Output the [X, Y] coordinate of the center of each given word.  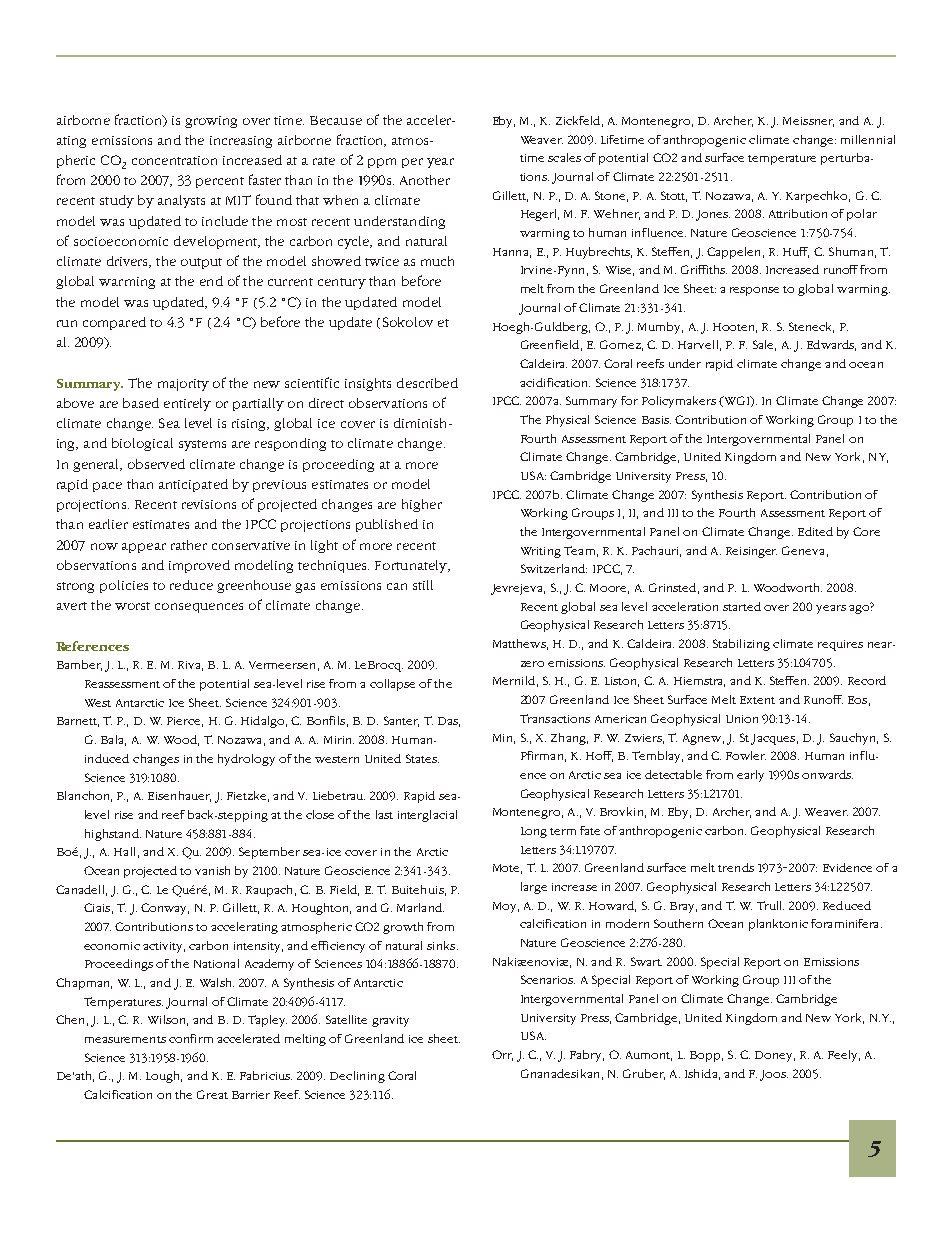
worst [132, 606]
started [742, 606]
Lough [164, 1077]
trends [736, 867]
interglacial [427, 816]
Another [425, 180]
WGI [737, 401]
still [423, 585]
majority [183, 385]
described [427, 383]
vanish [212, 870]
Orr [502, 1055]
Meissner [808, 122]
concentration [174, 160]
